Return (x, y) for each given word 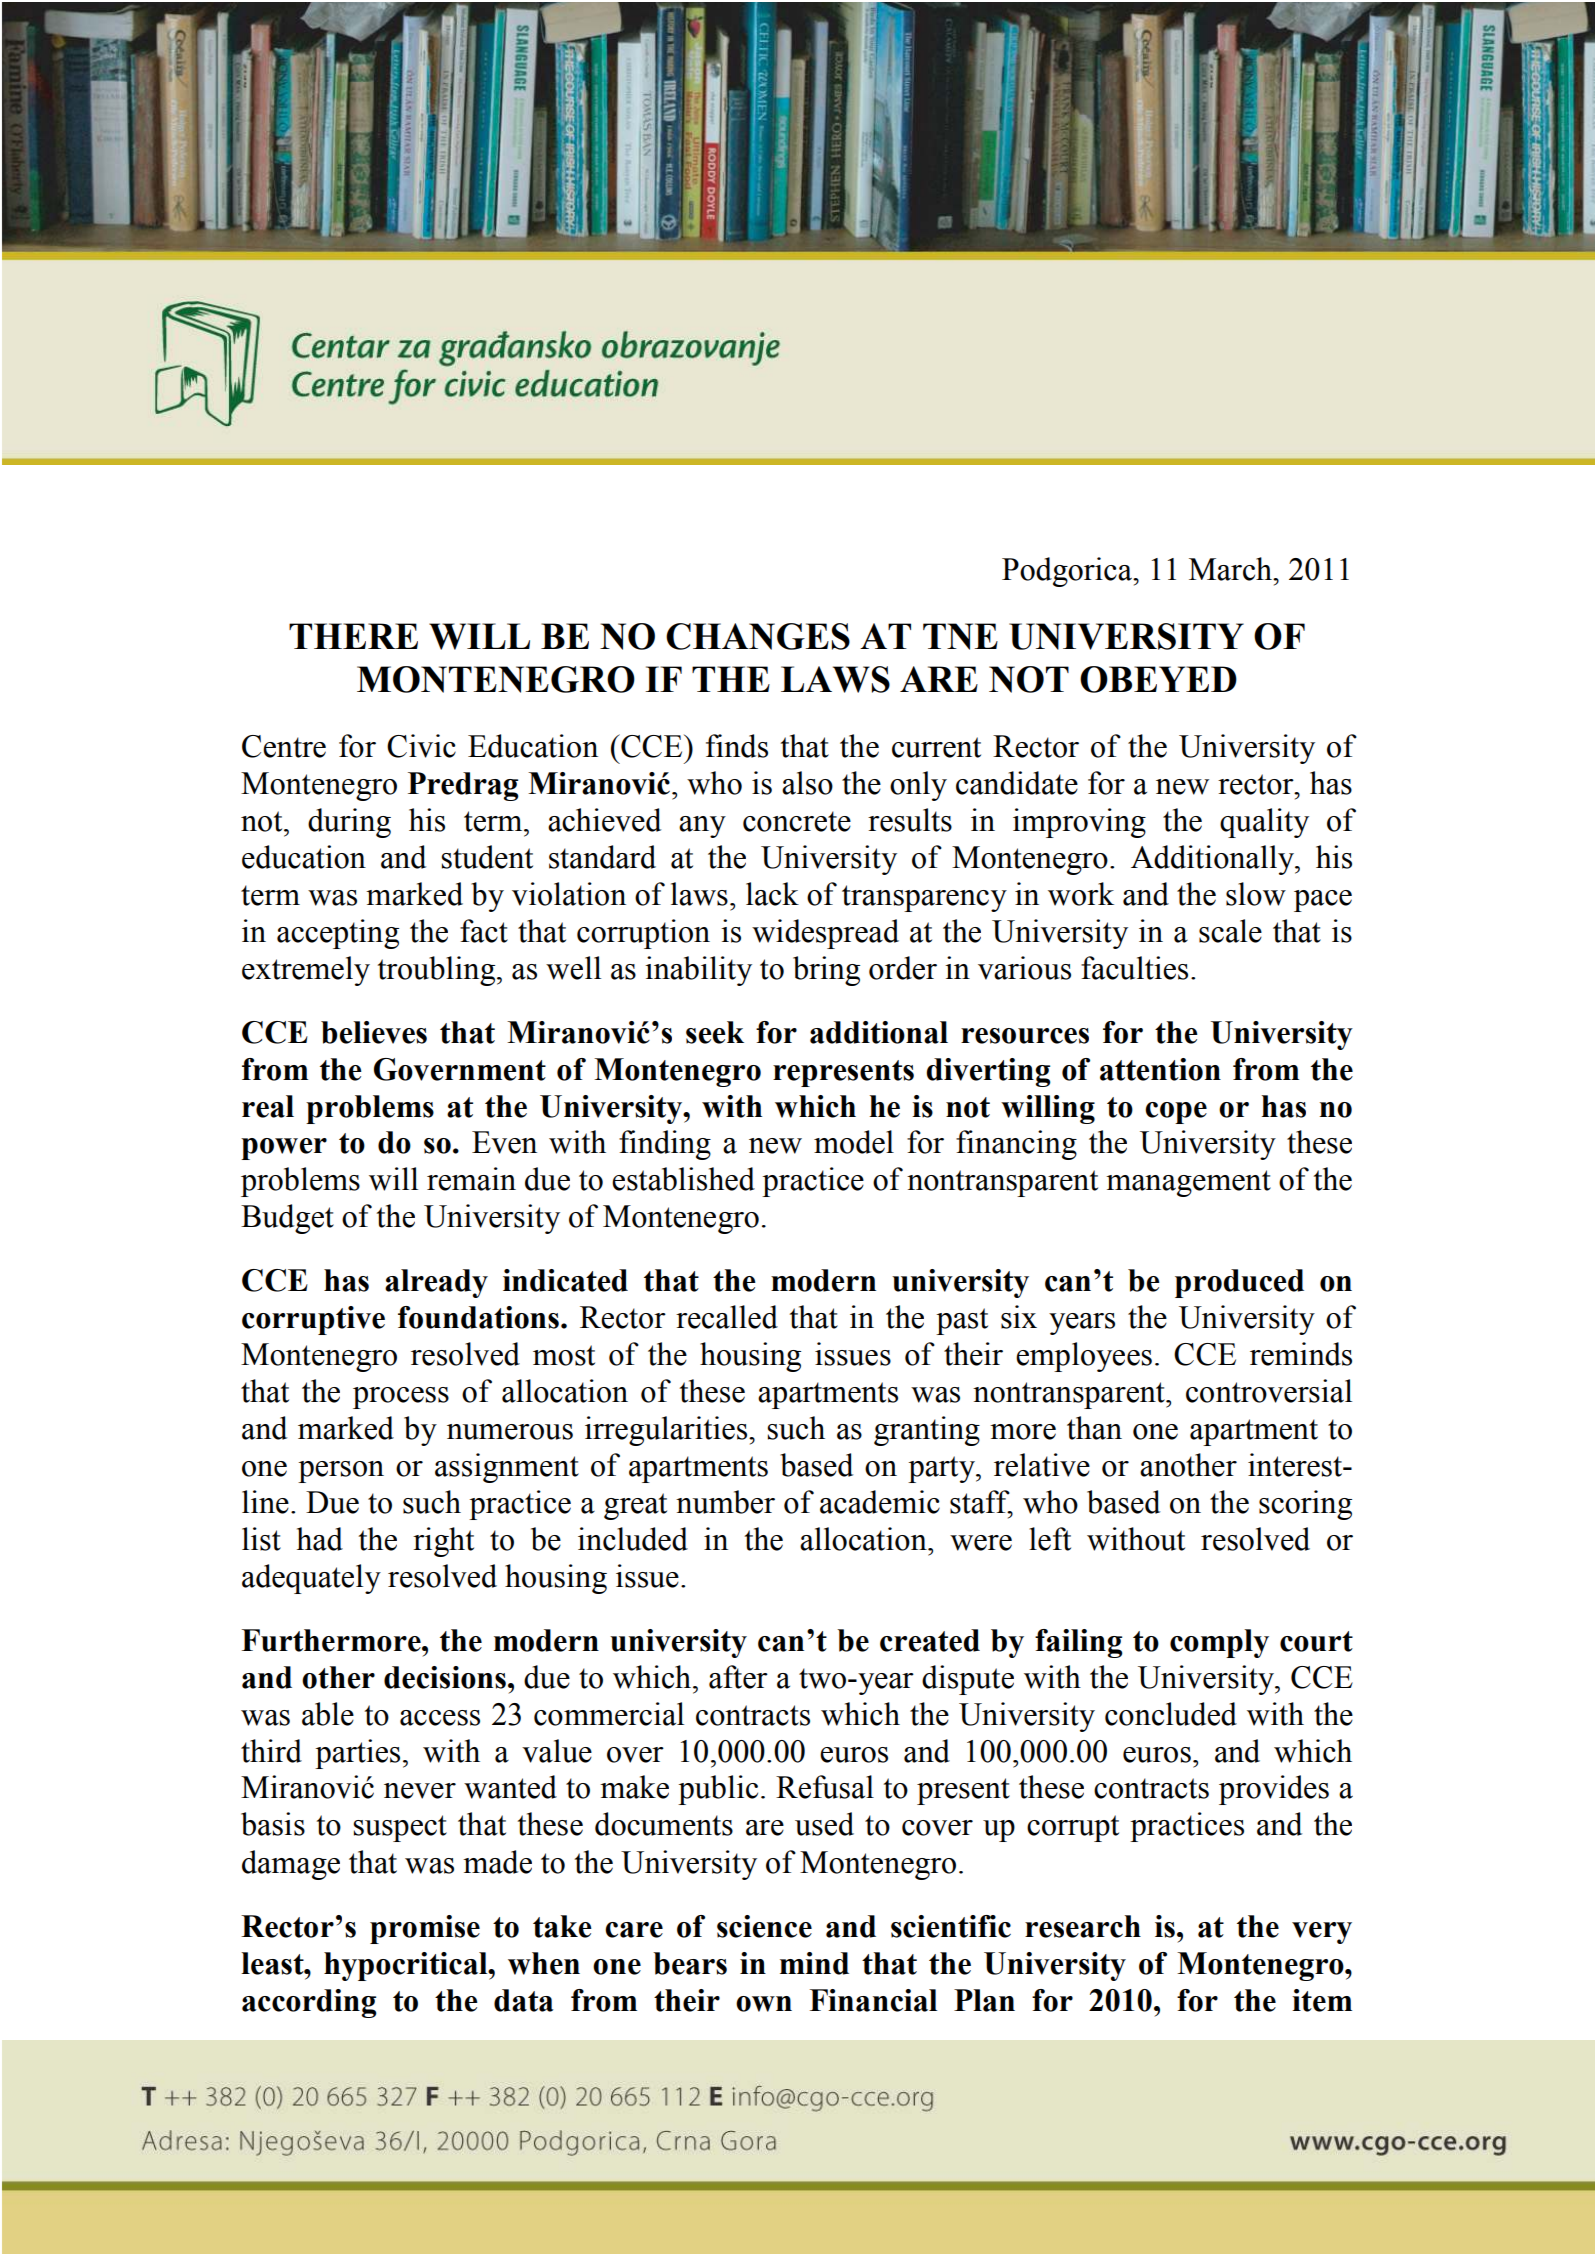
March (1232, 569)
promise (425, 1929)
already (436, 1283)
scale (1230, 931)
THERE (353, 636)
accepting (338, 934)
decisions (445, 1677)
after (738, 1677)
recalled (727, 1317)
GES (813, 636)
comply (1219, 1643)
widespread (825, 934)
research (1083, 1926)
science (764, 1926)
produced (1239, 1283)
